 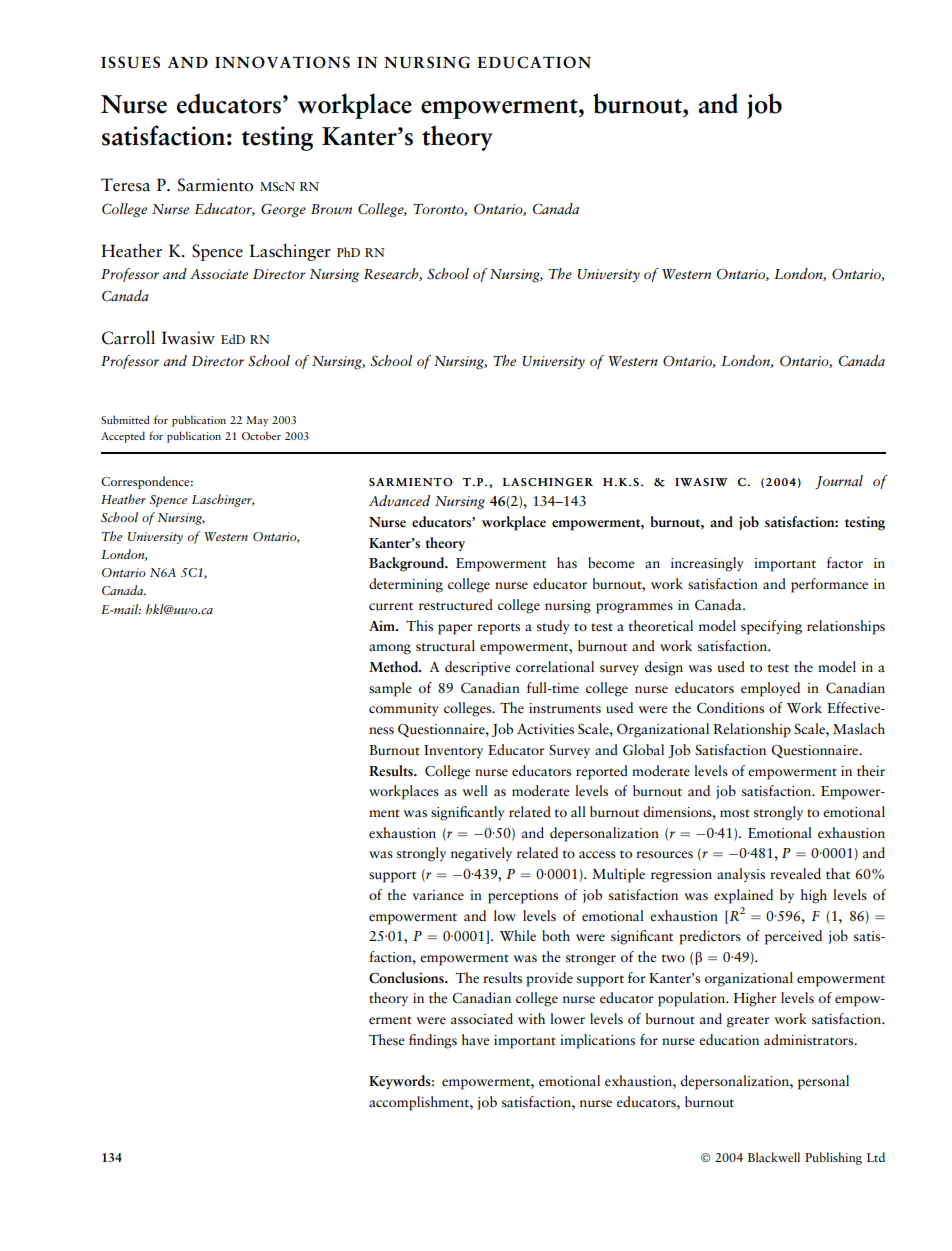 I want to click on May, so click(x=257, y=421).
